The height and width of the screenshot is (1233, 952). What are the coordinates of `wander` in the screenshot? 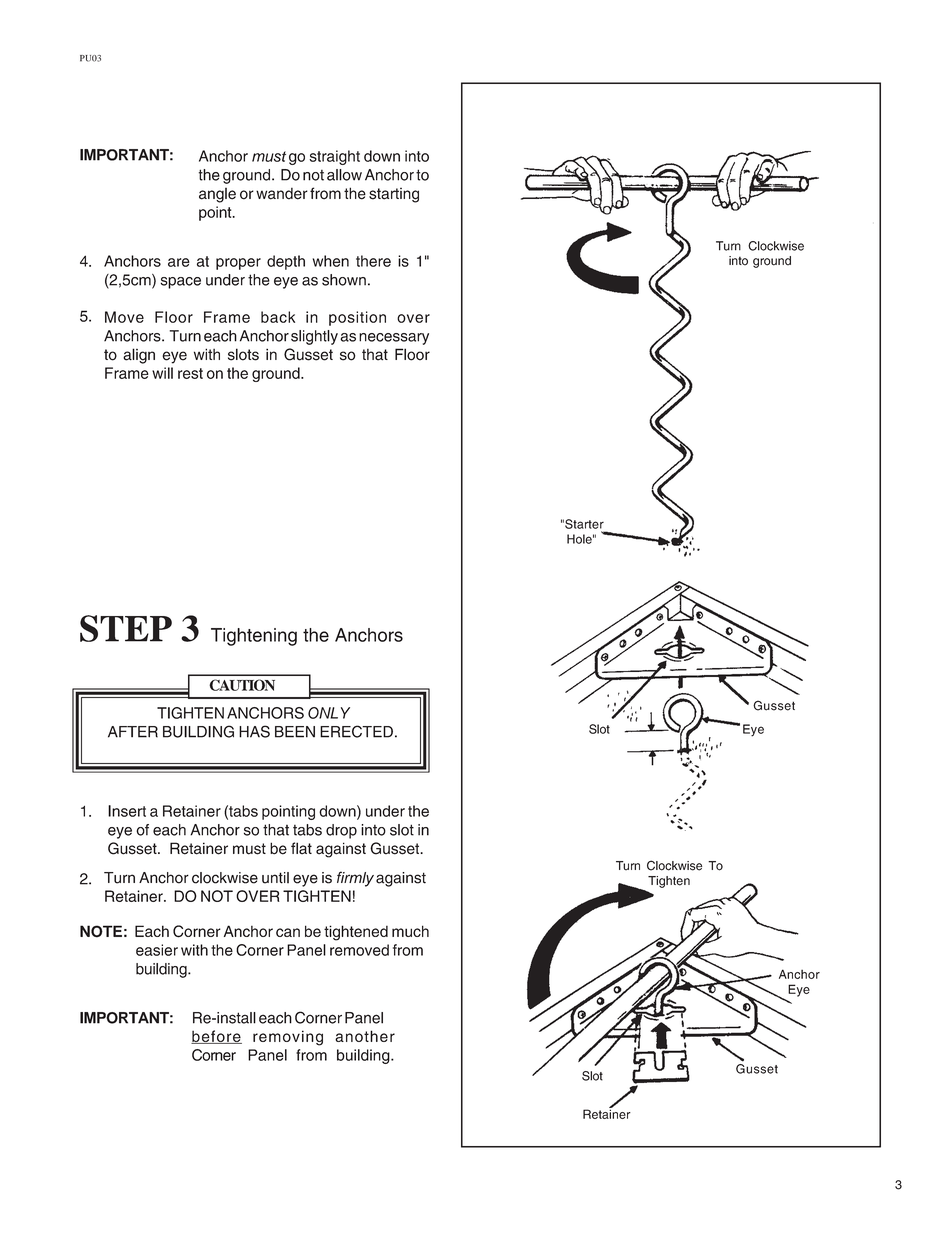 It's located at (282, 194).
